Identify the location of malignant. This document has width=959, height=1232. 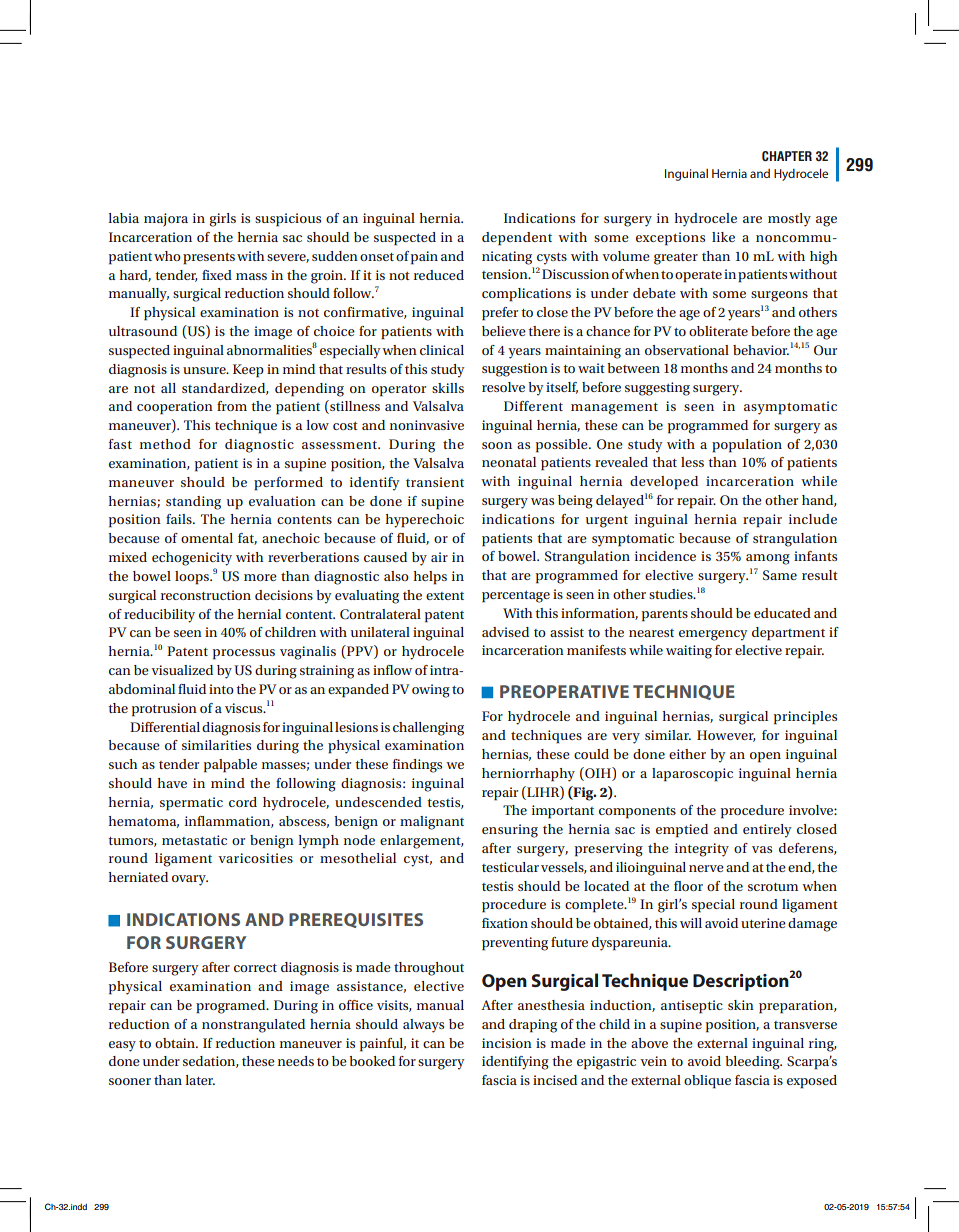
(432, 823).
